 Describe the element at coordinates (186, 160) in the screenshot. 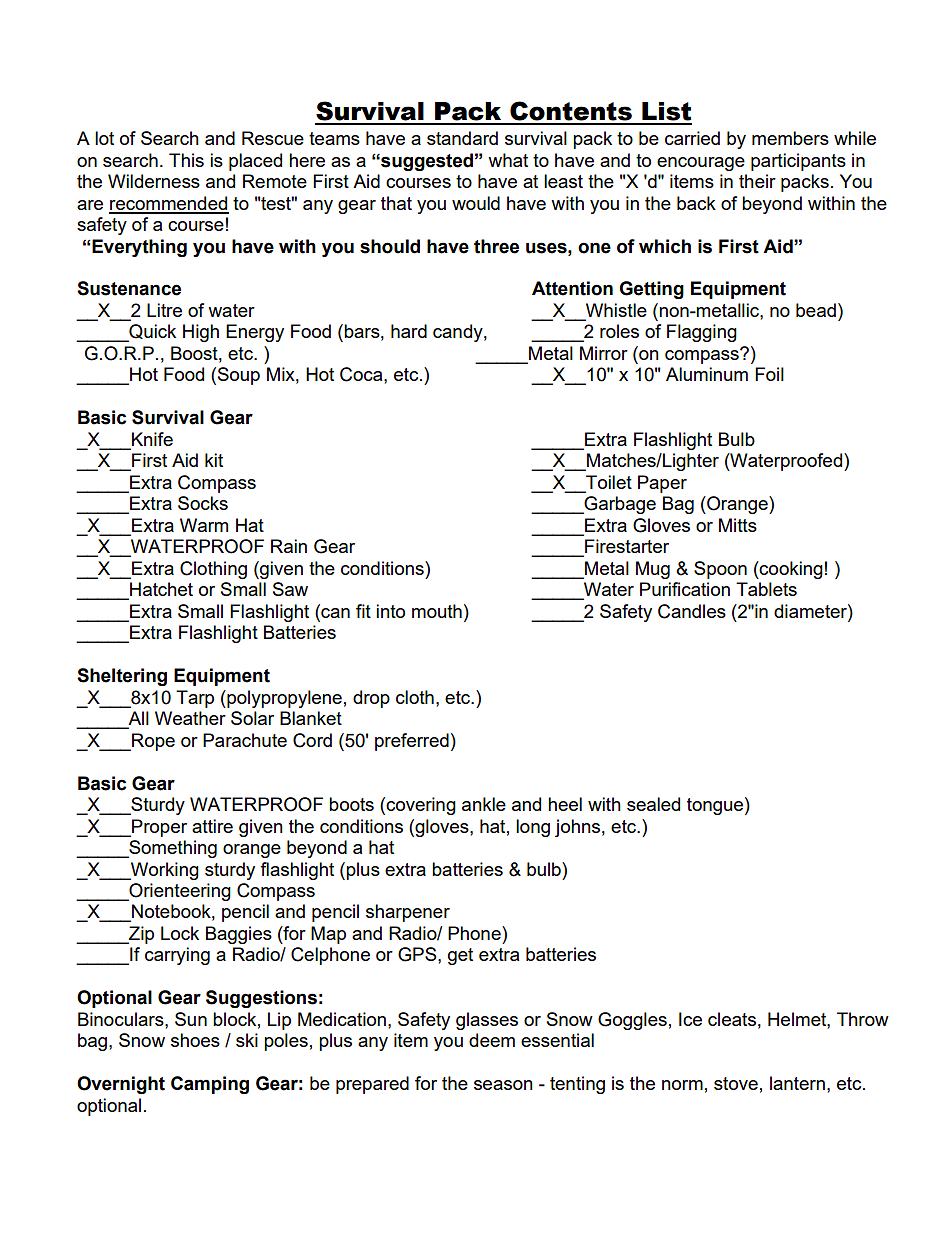

I see `This` at that location.
